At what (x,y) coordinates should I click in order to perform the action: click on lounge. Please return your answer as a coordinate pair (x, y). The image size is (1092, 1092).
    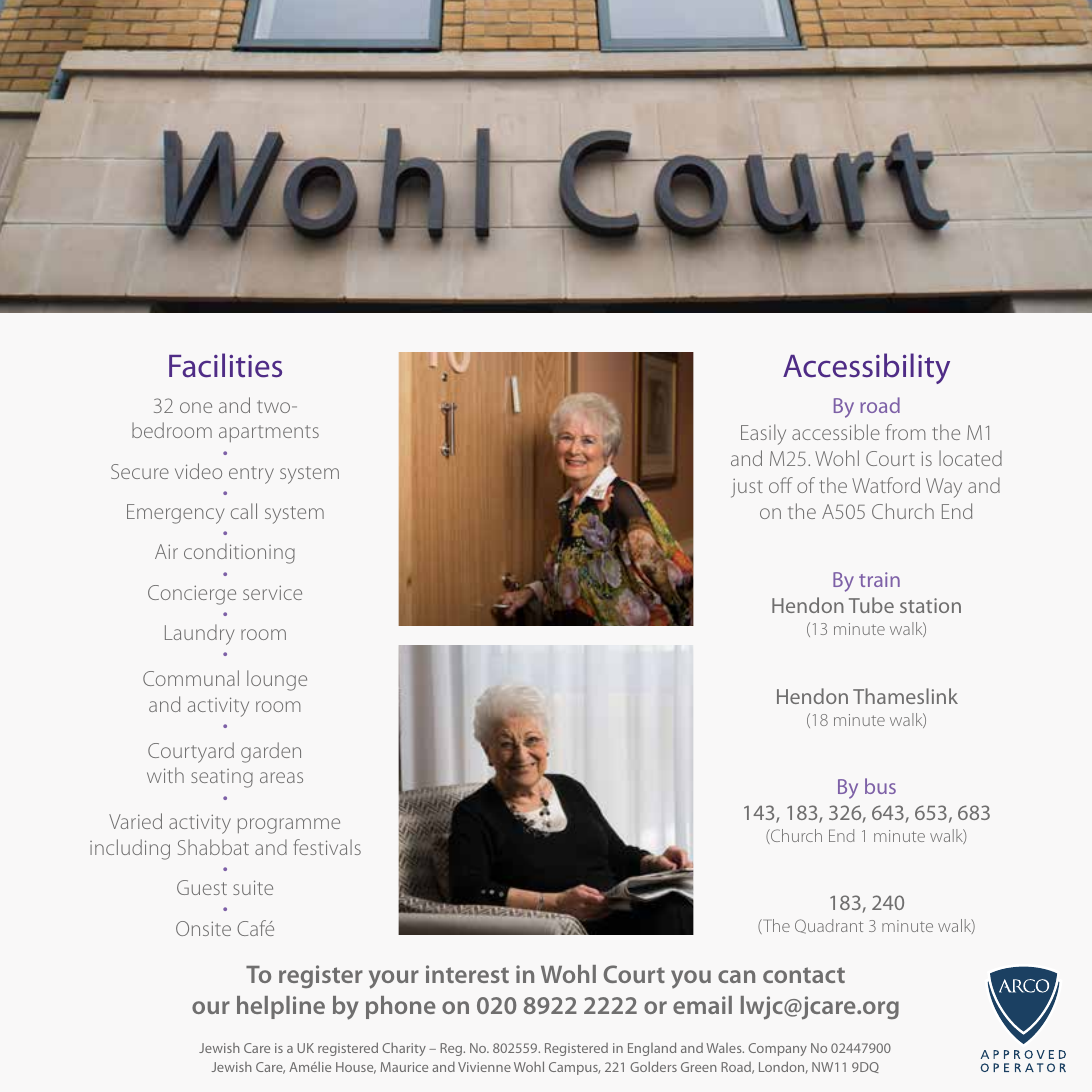
    Looking at the image, I should click on (277, 680).
